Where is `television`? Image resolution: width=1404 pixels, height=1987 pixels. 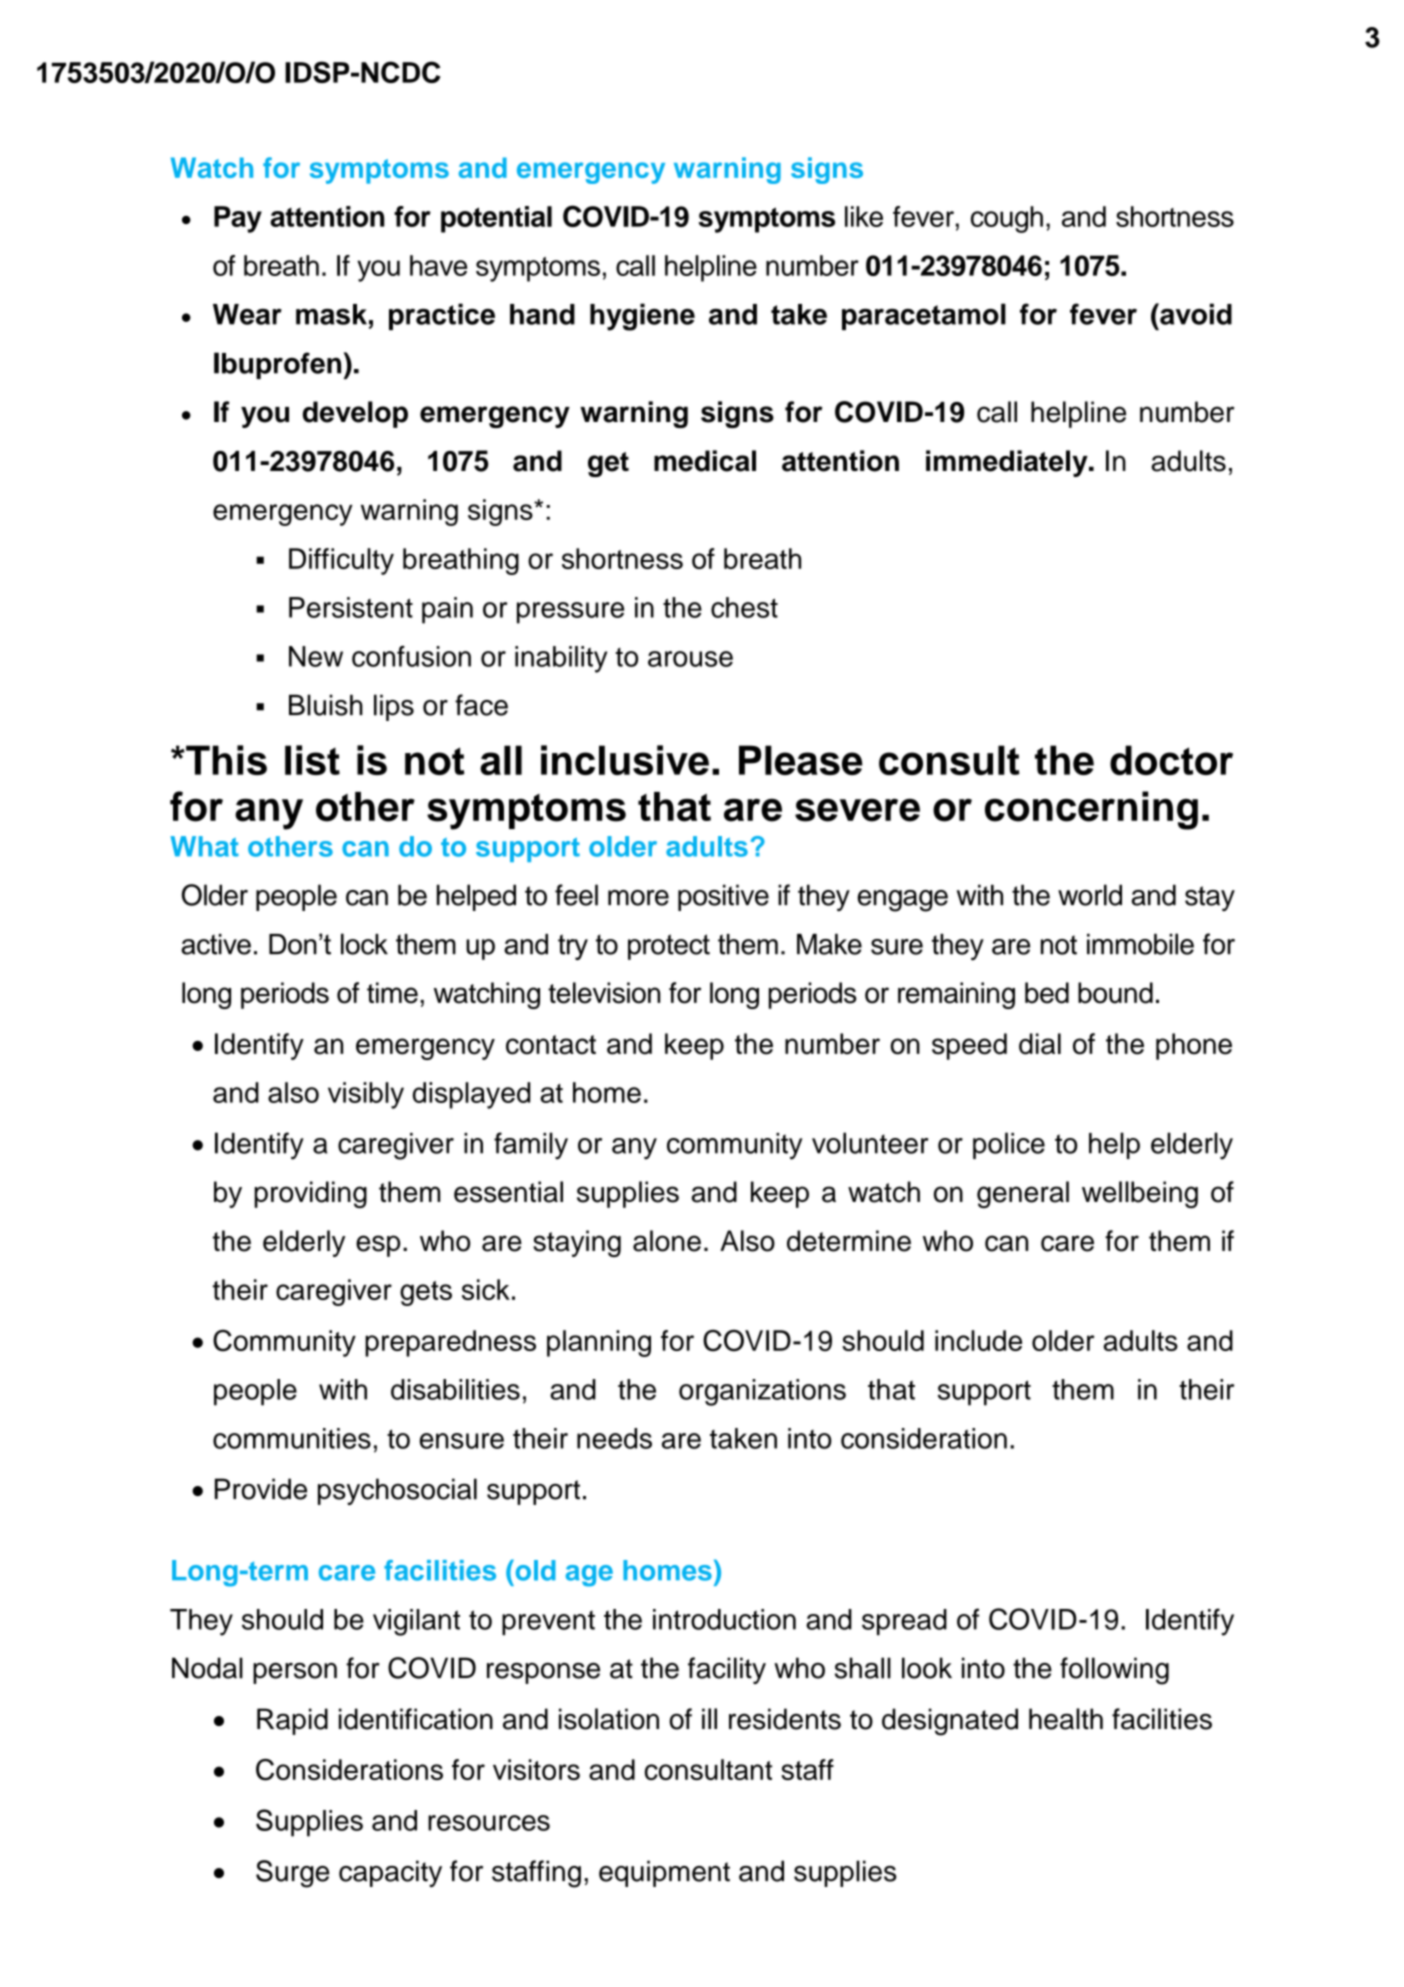
television is located at coordinates (604, 993).
